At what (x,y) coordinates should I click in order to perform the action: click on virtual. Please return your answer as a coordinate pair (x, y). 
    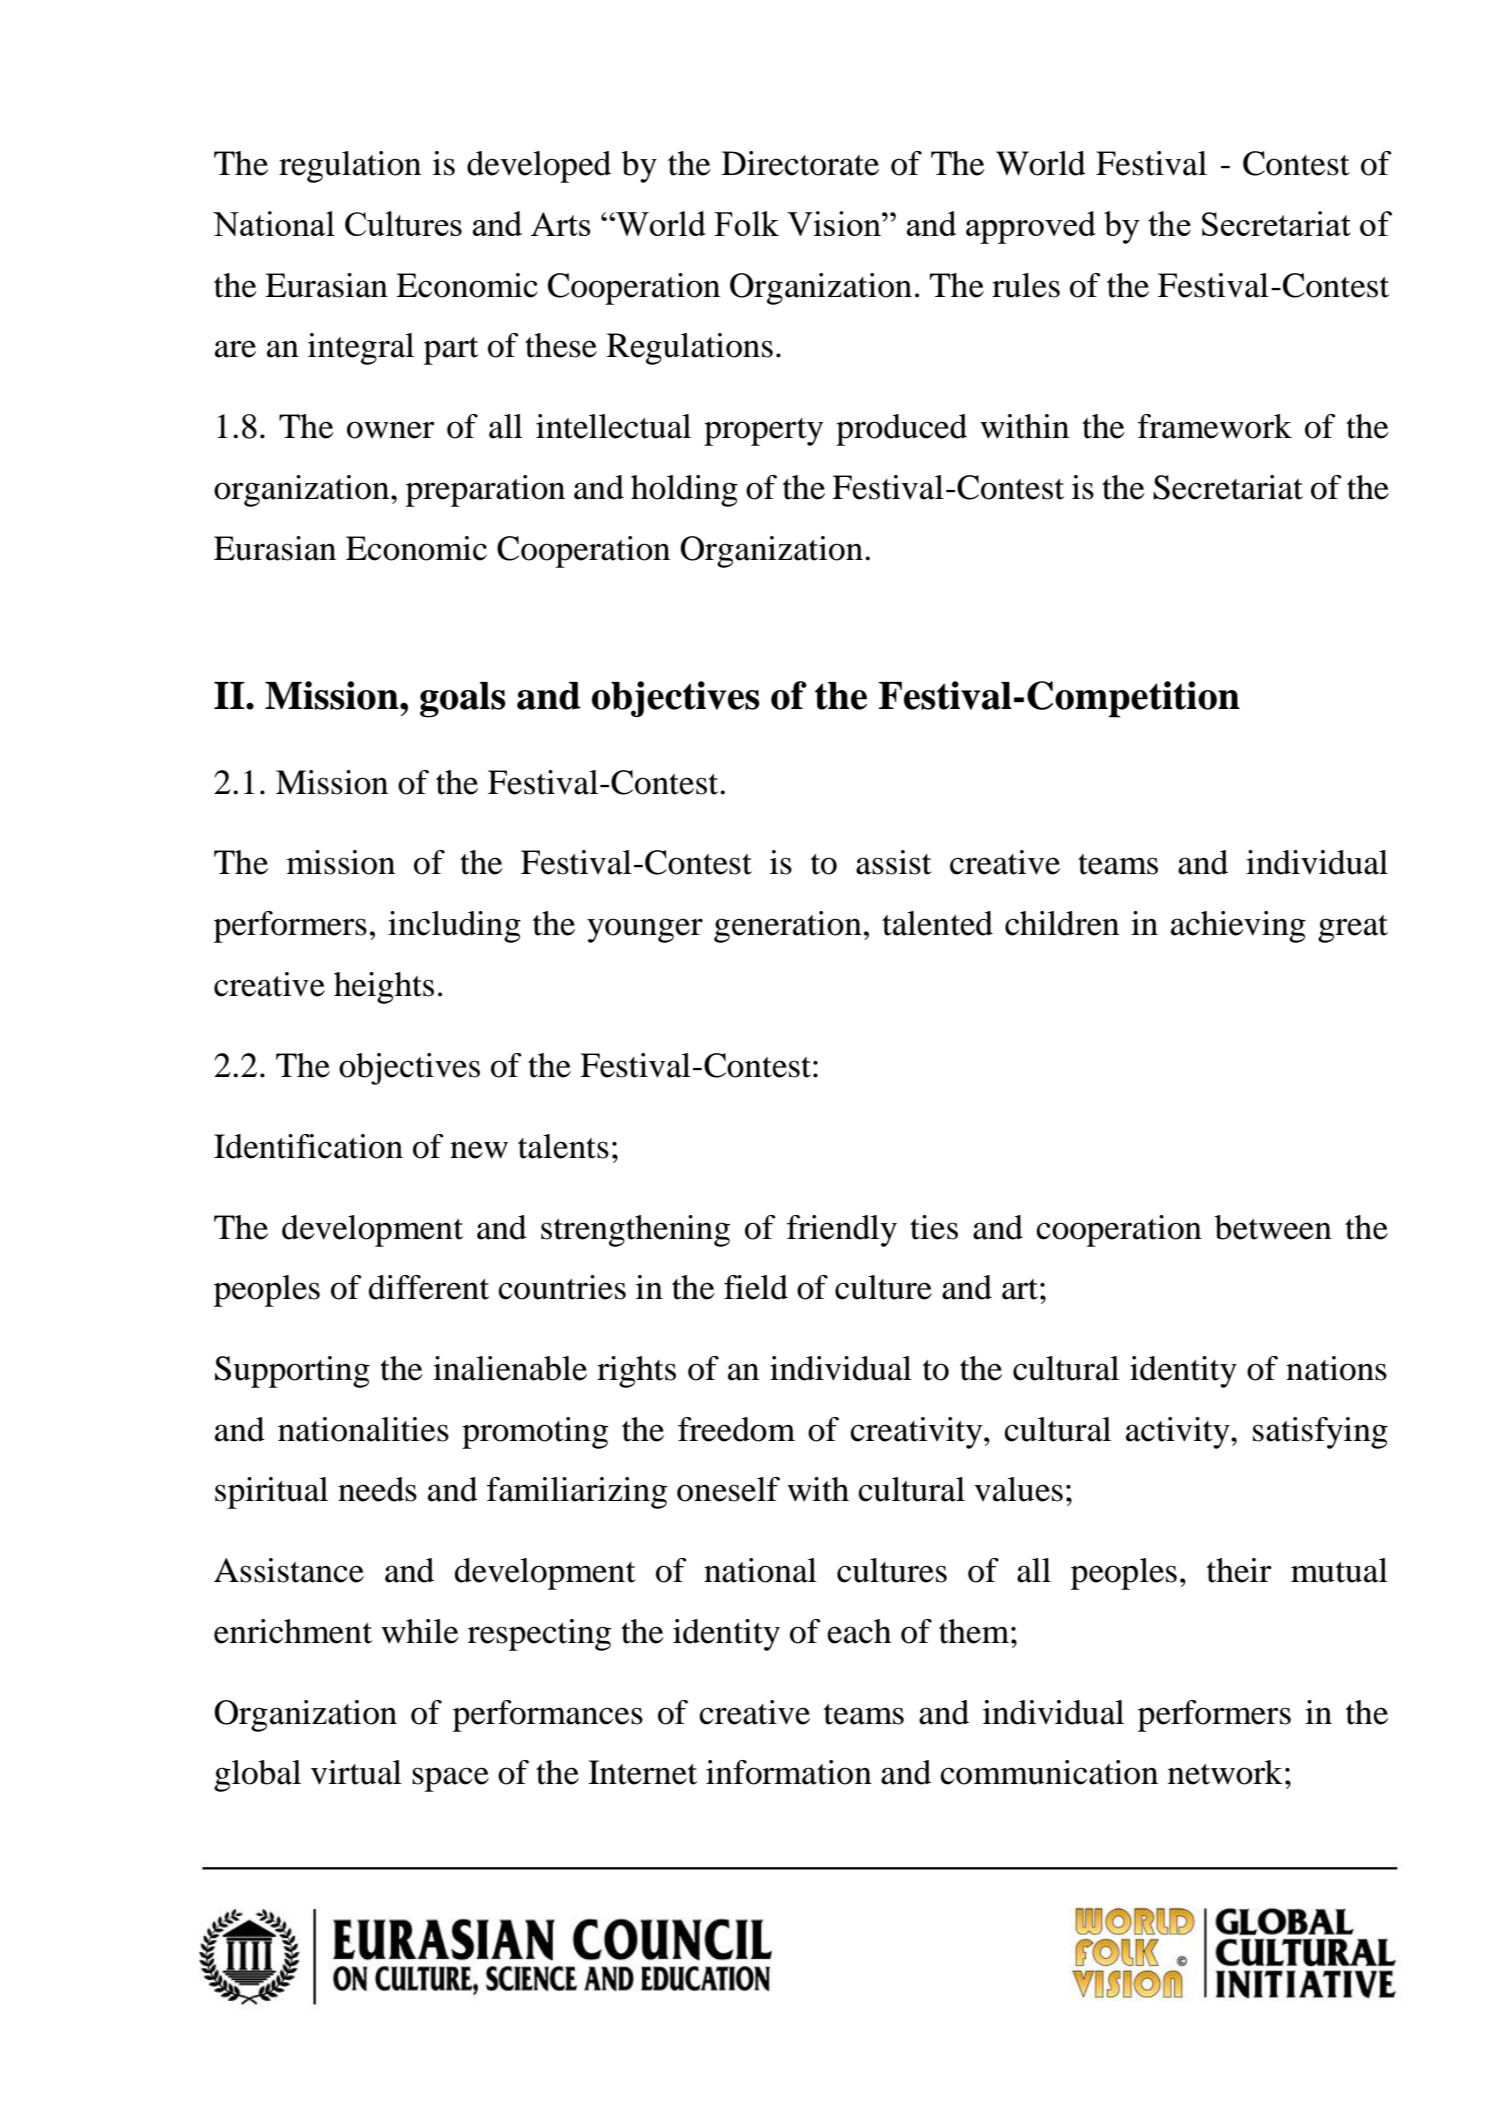
    Looking at the image, I should click on (356, 1772).
